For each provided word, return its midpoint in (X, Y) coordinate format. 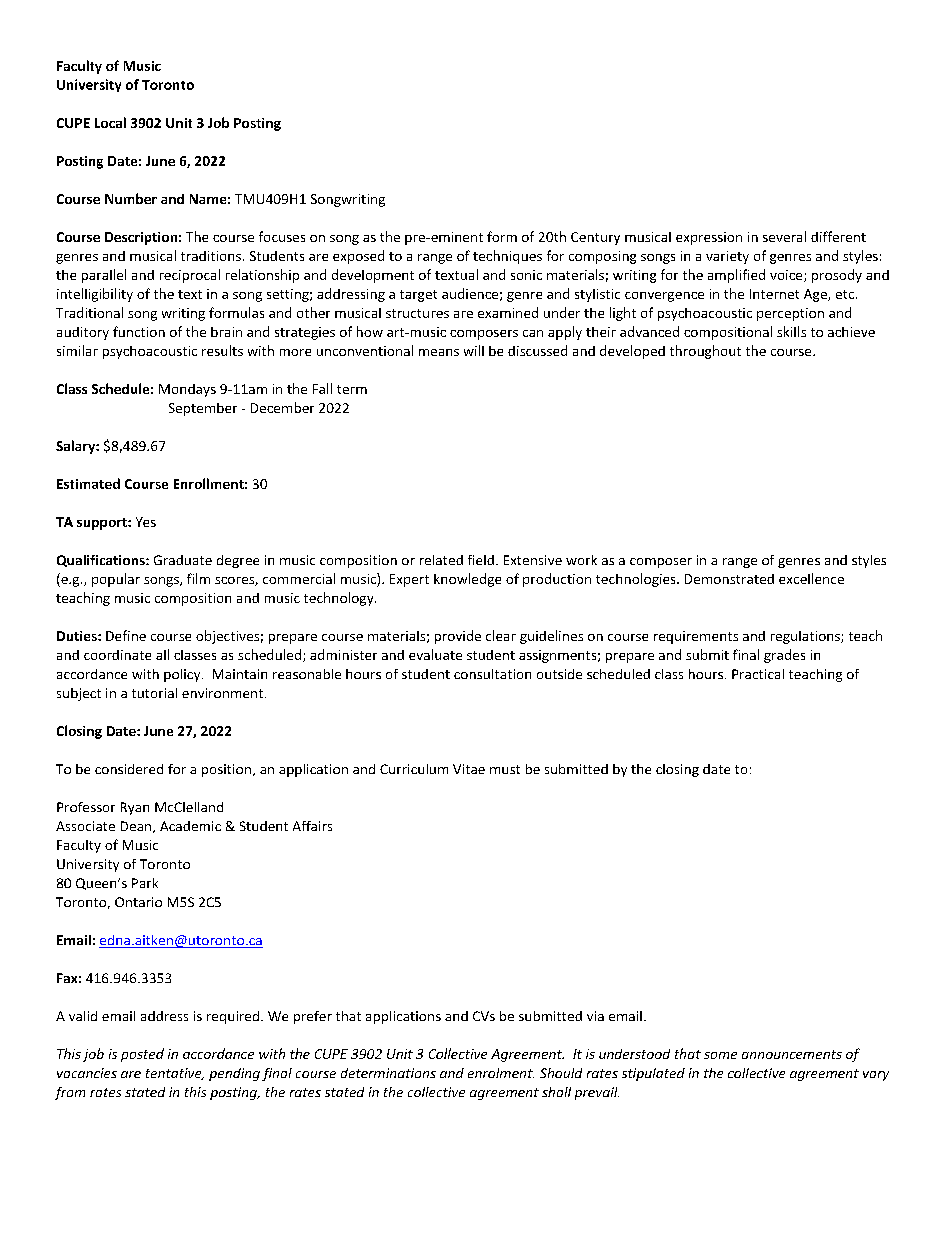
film (198, 578)
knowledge (467, 580)
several (784, 236)
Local (110, 122)
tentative (175, 1074)
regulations (806, 637)
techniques (507, 257)
